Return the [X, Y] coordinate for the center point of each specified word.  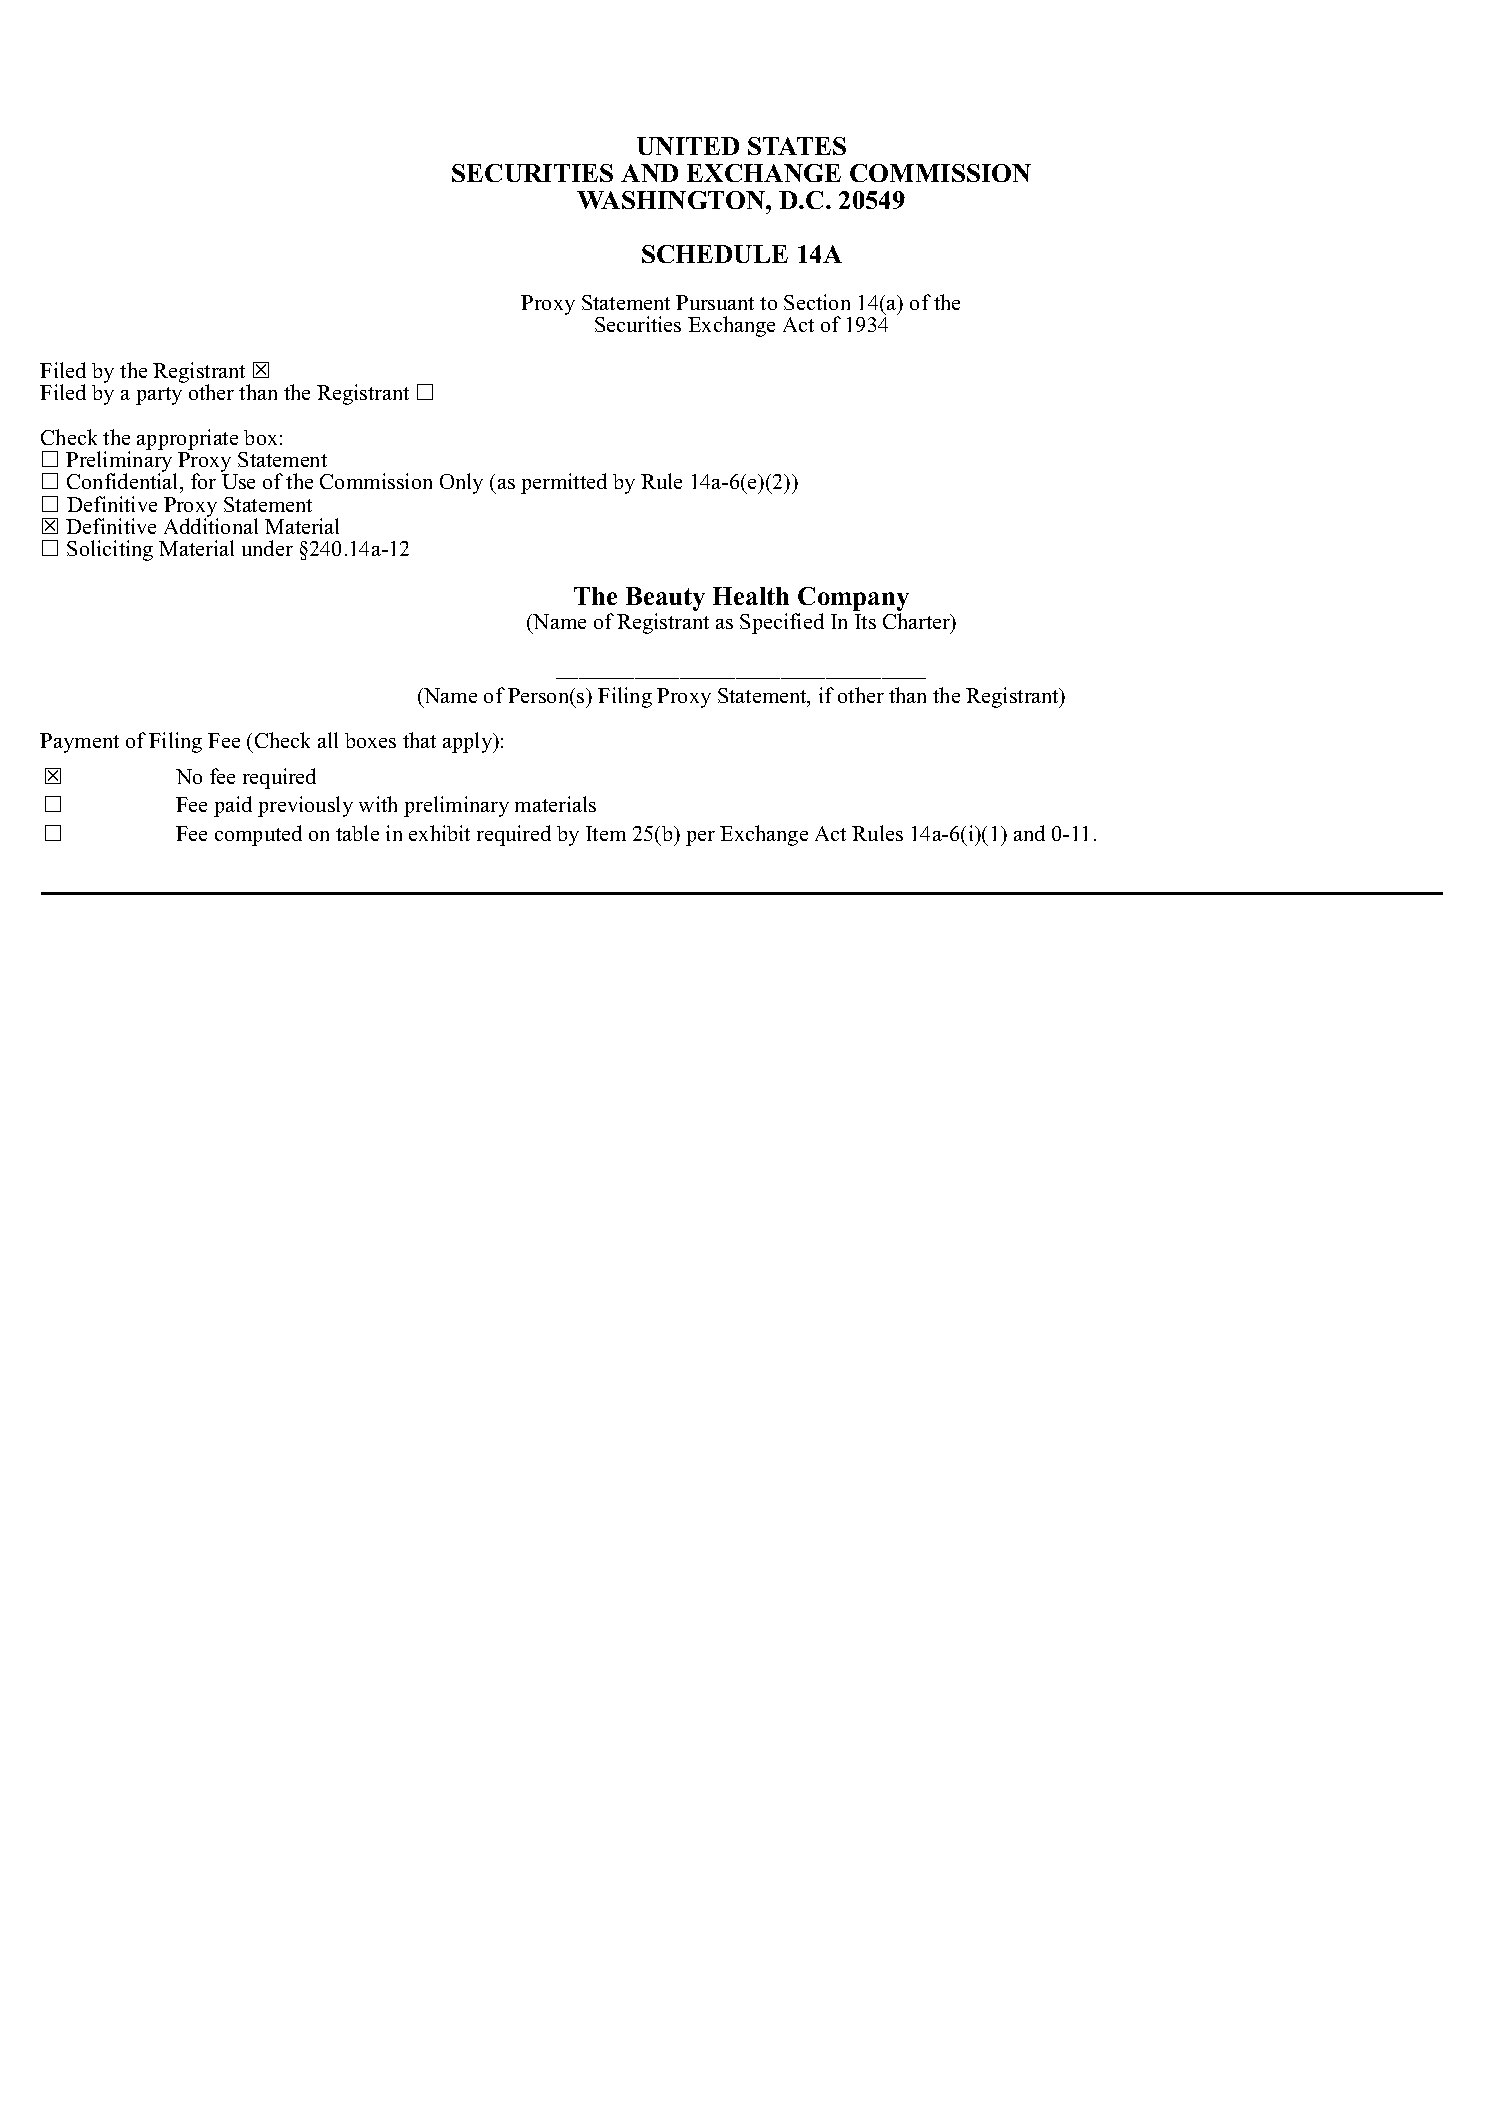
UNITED [688, 146]
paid [233, 806]
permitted [564, 483]
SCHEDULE [715, 254]
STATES [797, 146]
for [203, 481]
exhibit [439, 833]
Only [461, 483]
